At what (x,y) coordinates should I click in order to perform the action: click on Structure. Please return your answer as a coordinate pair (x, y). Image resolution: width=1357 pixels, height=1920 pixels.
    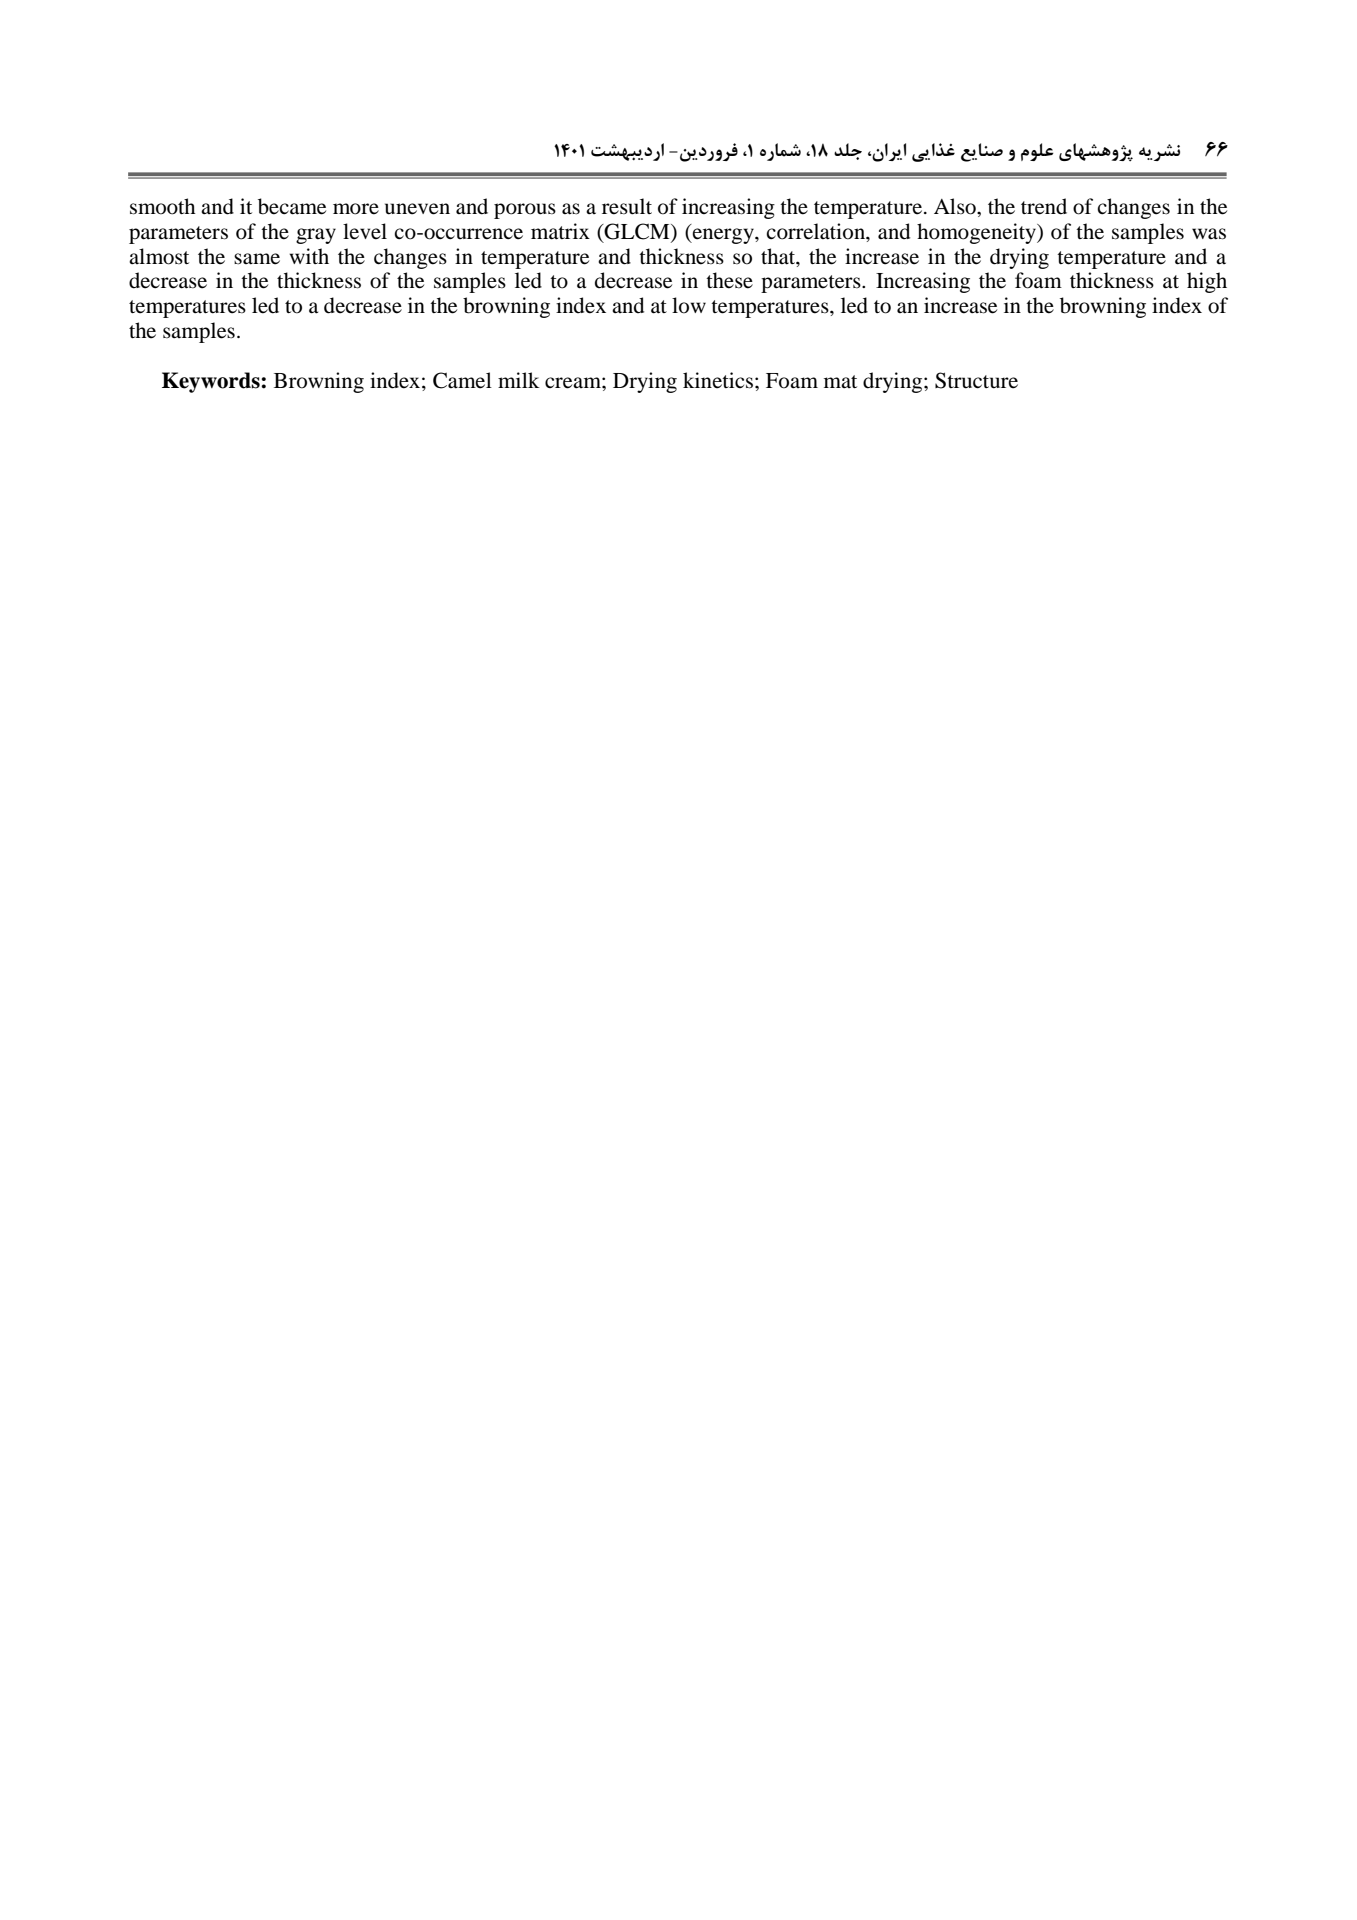
    Looking at the image, I should click on (976, 380).
